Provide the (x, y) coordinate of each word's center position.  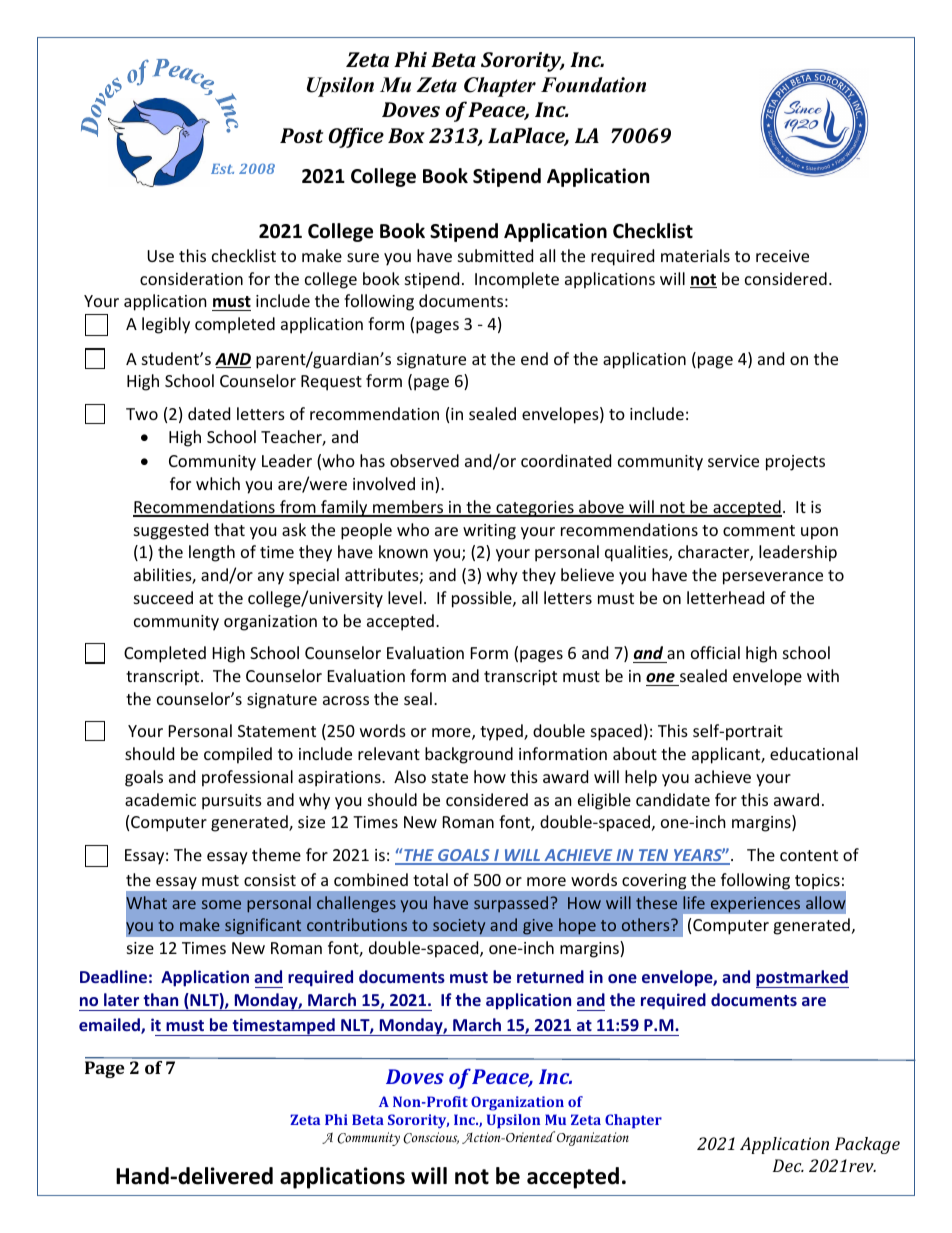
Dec (788, 1165)
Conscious (431, 1138)
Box (406, 135)
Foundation (593, 85)
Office (356, 137)
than (160, 999)
